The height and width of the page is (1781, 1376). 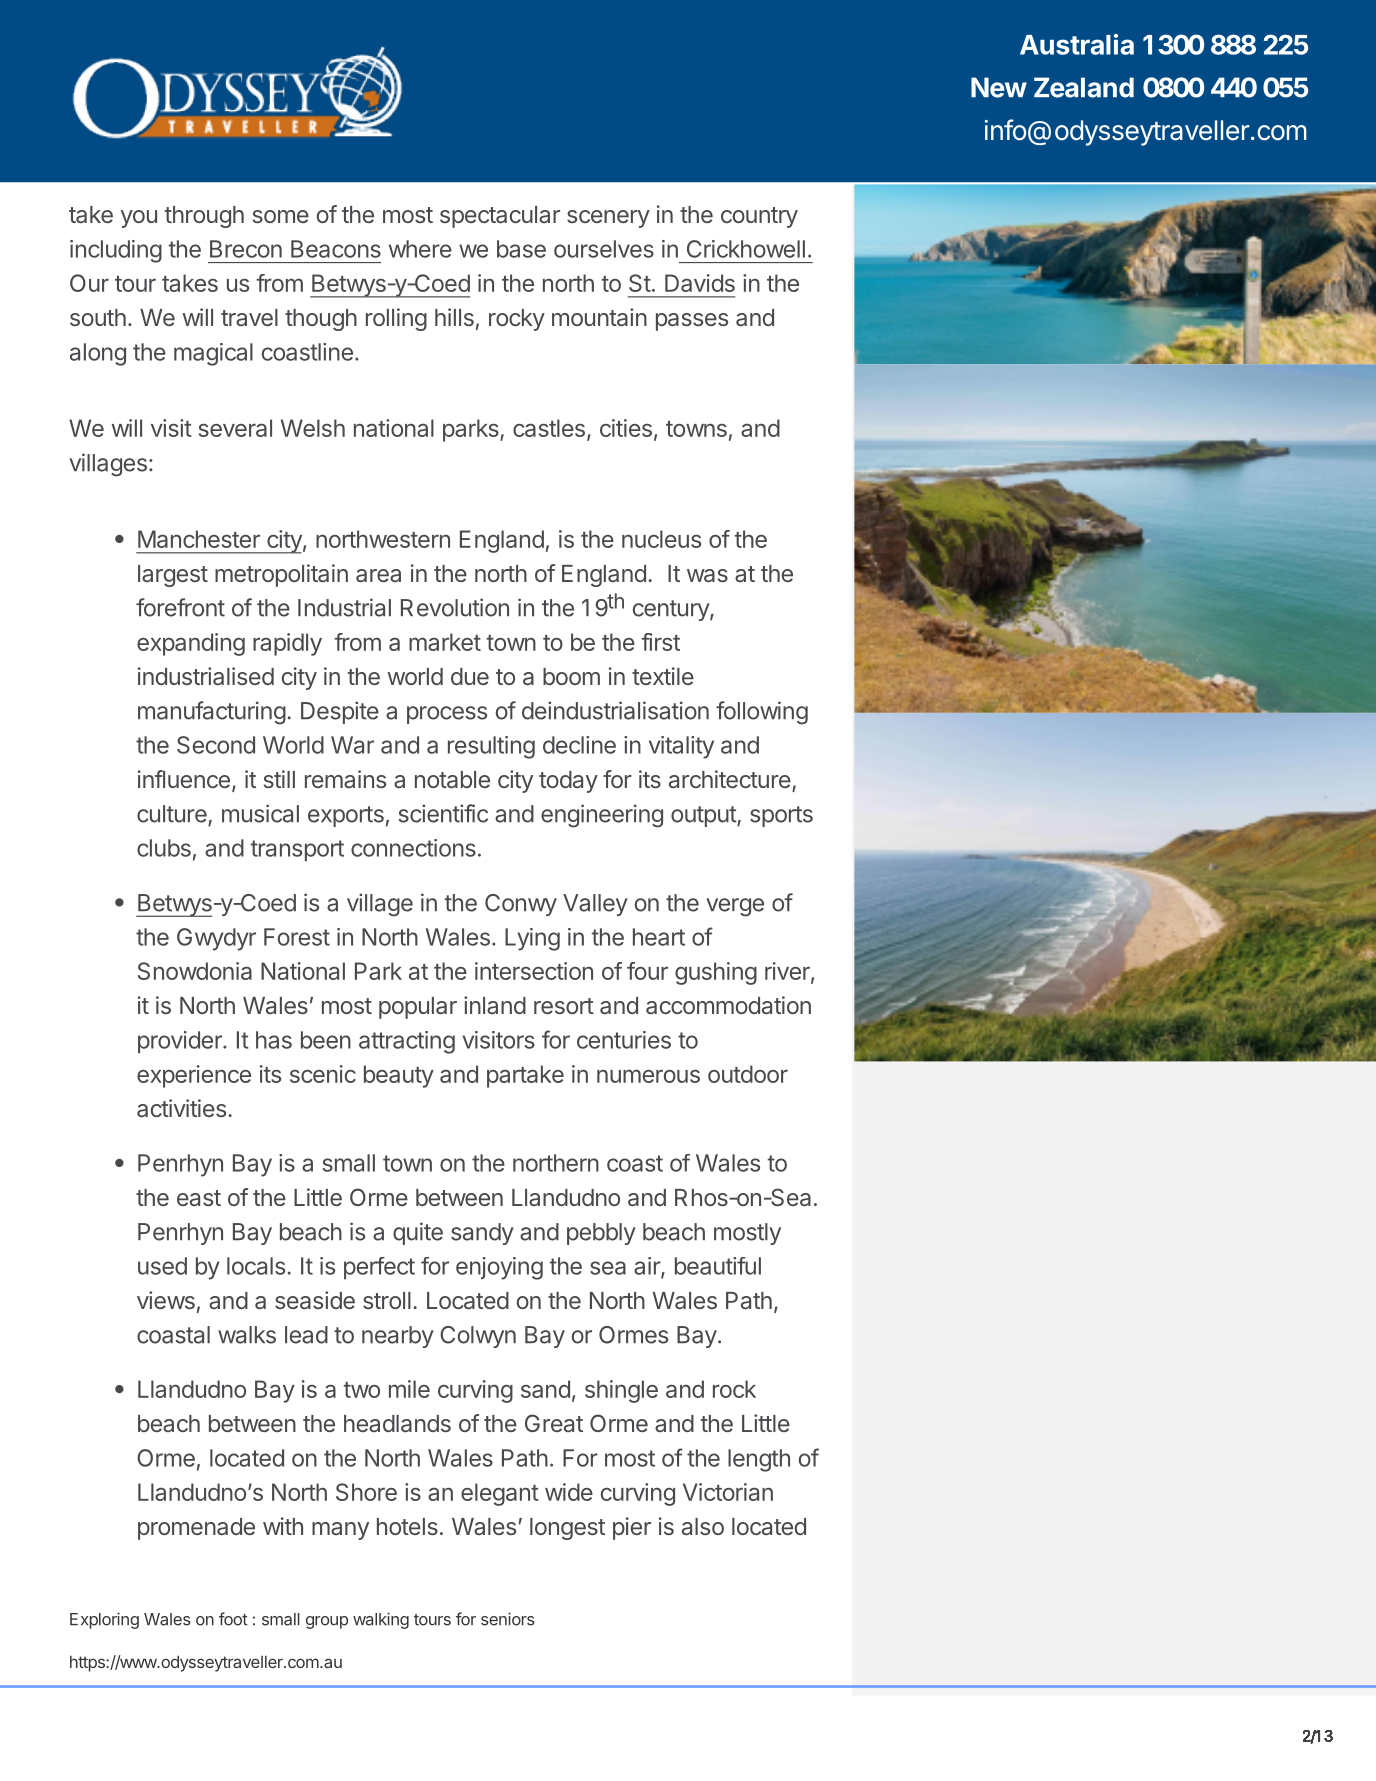 What do you see at coordinates (762, 713) in the page?
I see `following` at bounding box center [762, 713].
